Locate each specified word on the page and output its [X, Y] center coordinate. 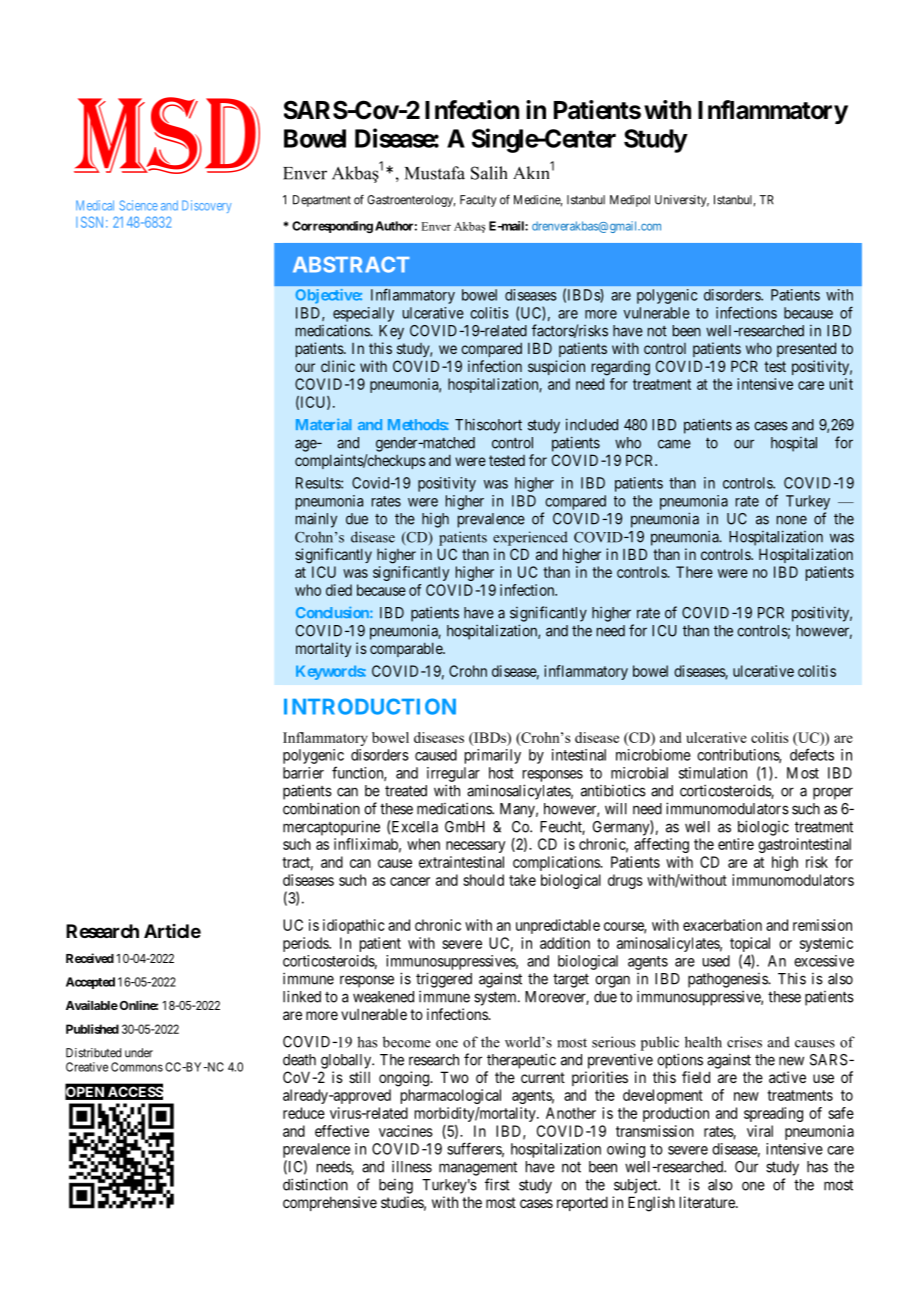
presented [806, 349]
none [792, 520]
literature [708, 1202]
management [478, 1169]
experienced [530, 538]
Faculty [478, 201]
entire [736, 844]
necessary [475, 847]
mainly [316, 520]
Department [322, 201]
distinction [315, 1184]
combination [321, 808]
